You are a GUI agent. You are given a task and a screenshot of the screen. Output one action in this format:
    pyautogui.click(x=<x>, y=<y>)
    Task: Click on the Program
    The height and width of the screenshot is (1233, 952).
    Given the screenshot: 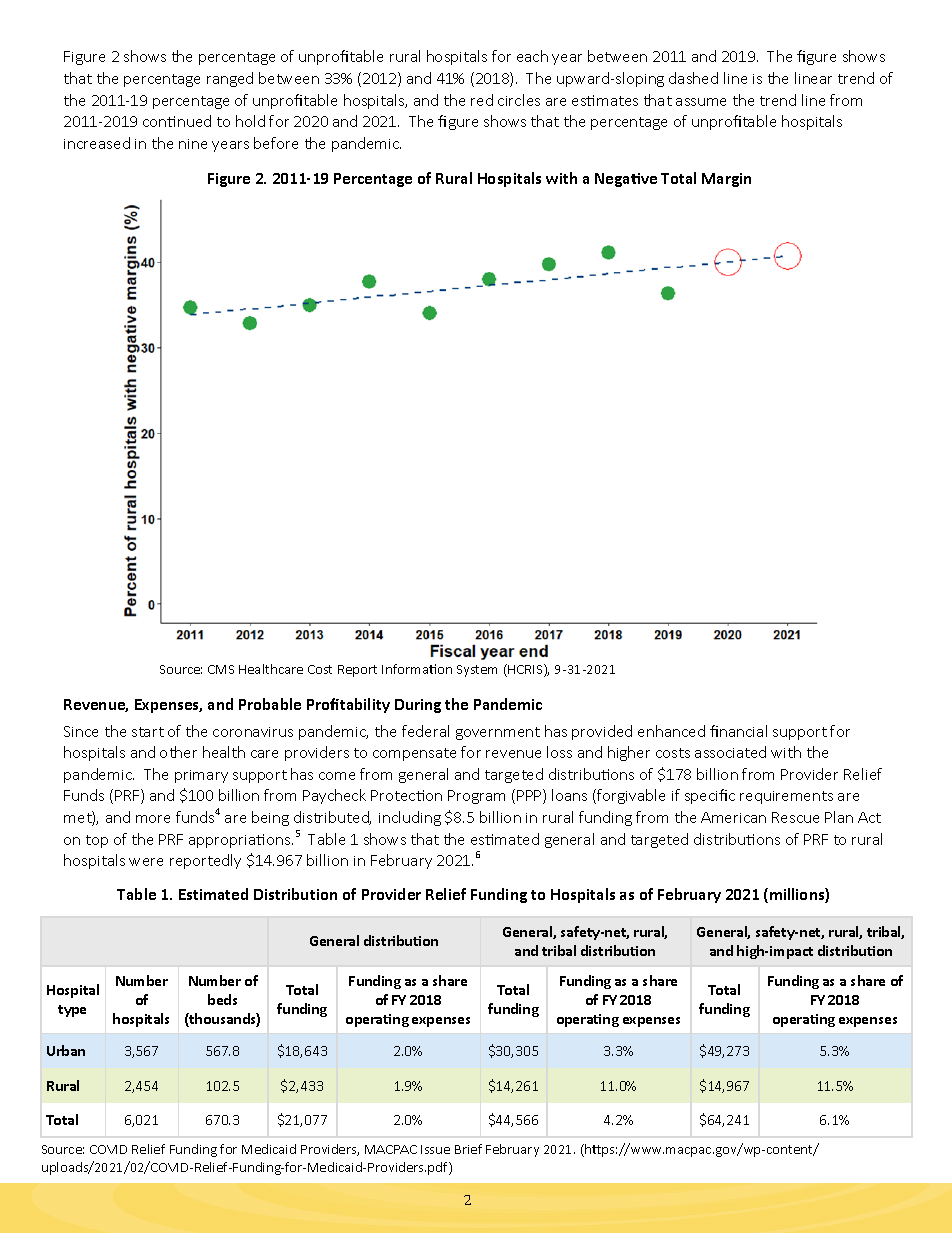 What is the action you would take?
    pyautogui.click(x=476, y=797)
